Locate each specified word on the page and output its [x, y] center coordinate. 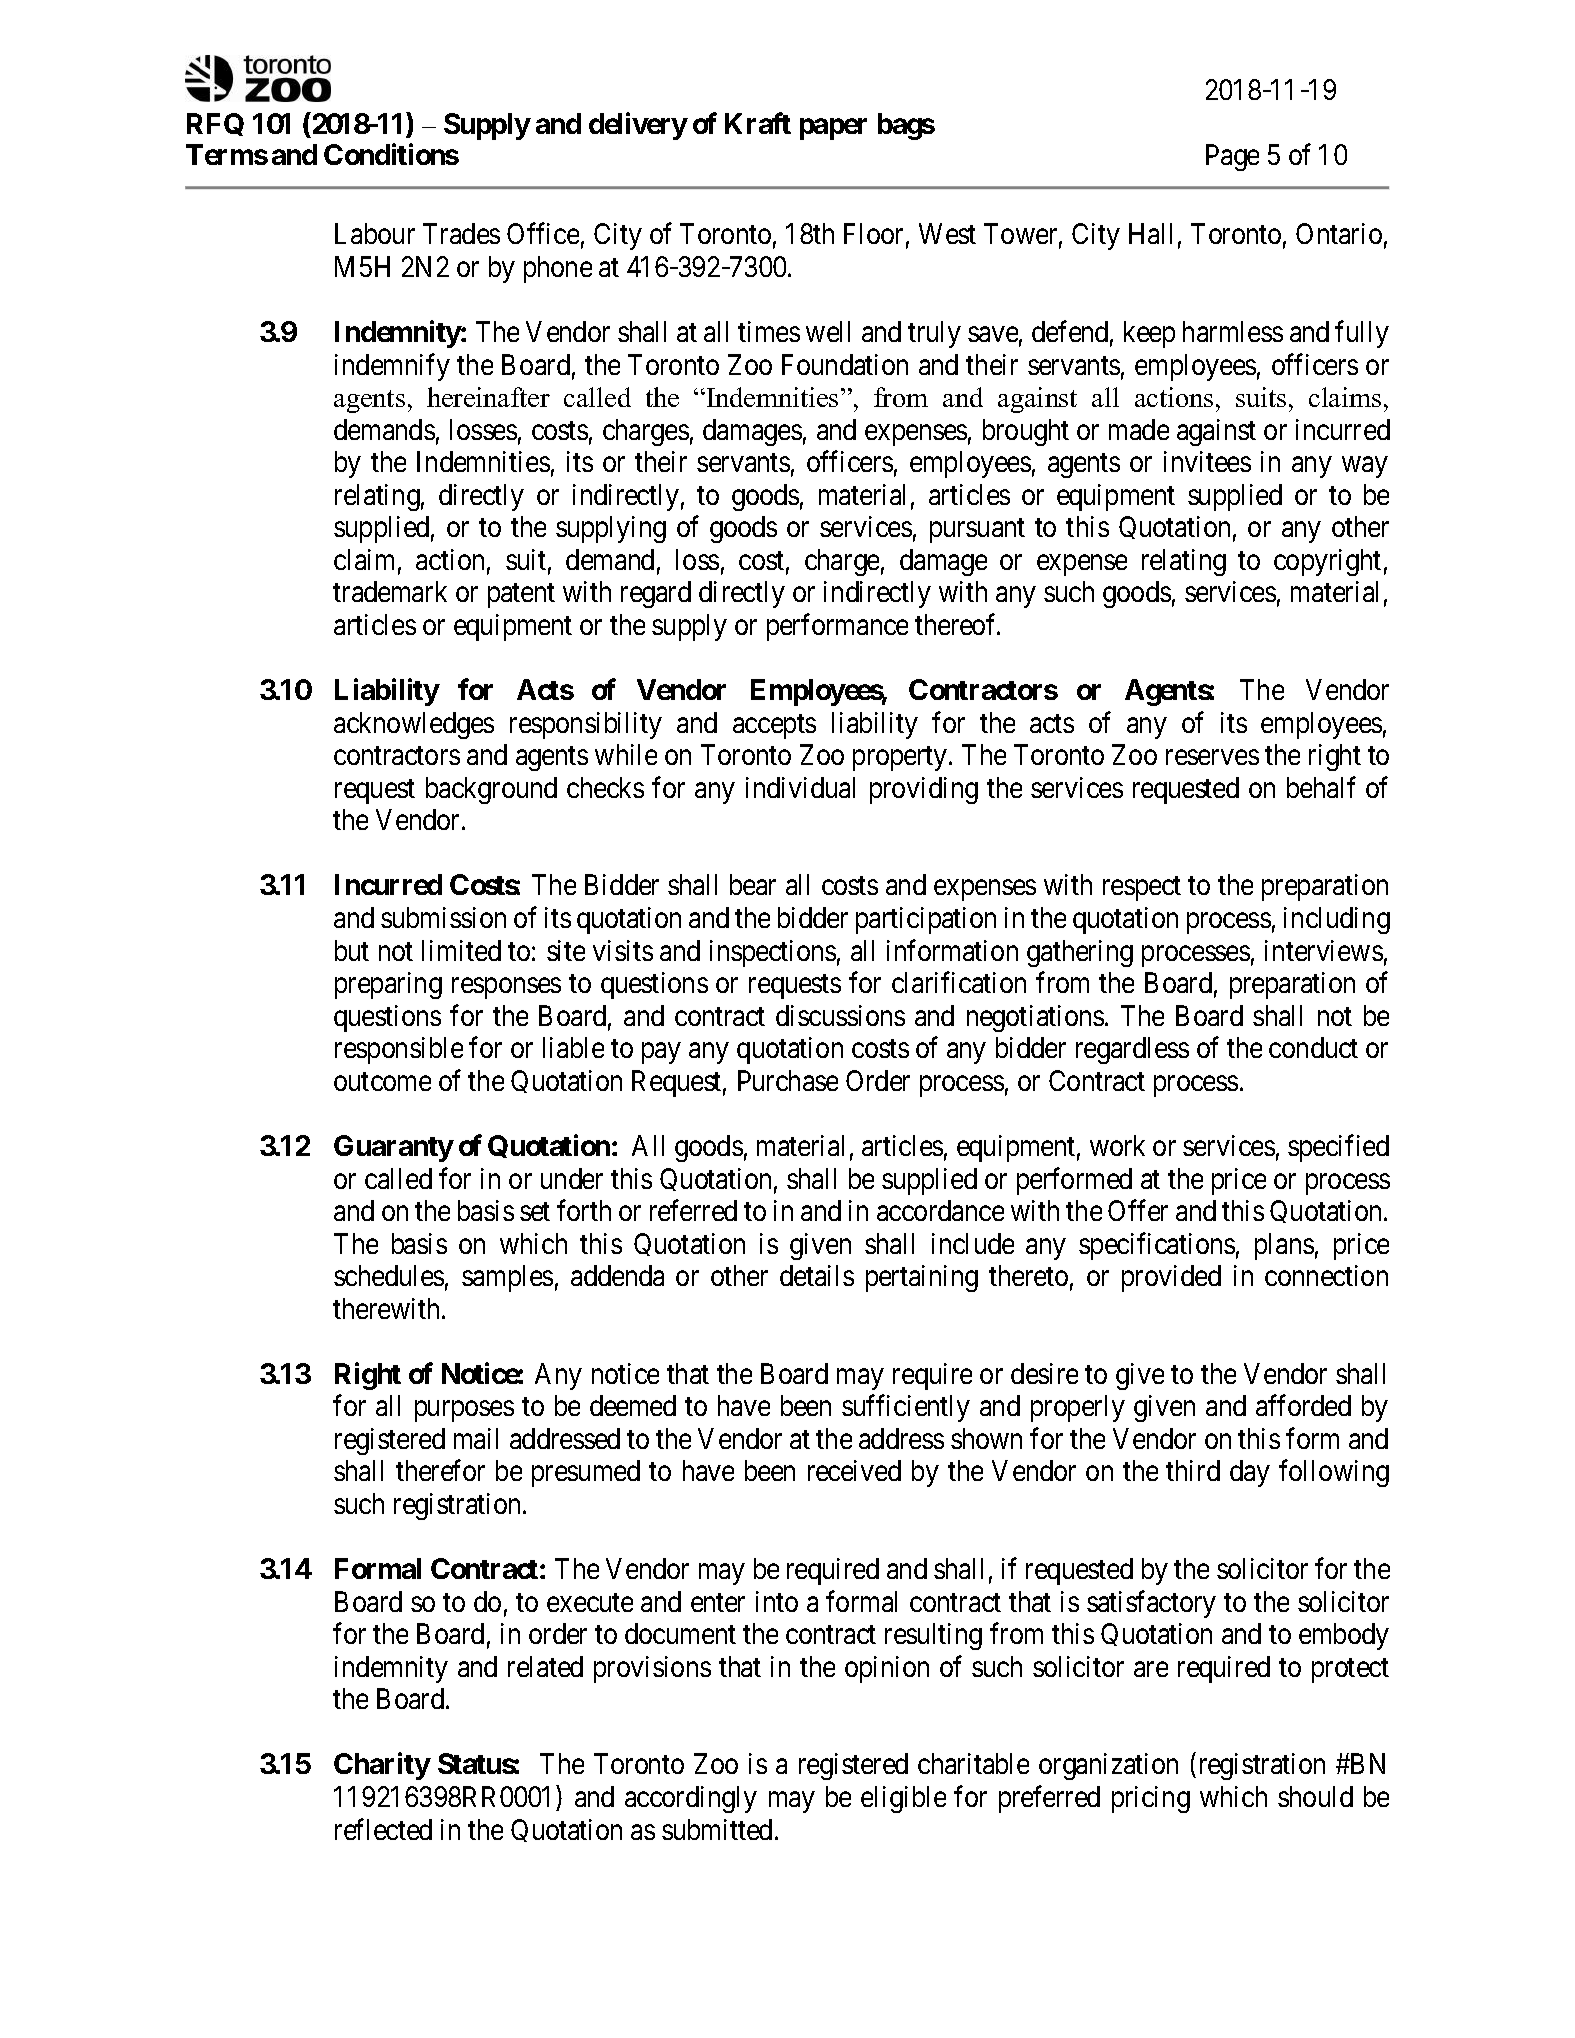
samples [507, 1278]
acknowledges [414, 725]
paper [833, 129]
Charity [382, 1766]
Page [1232, 157]
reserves [1212, 757]
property [901, 759]
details [817, 1275]
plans [1284, 1246]
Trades [461, 233]
